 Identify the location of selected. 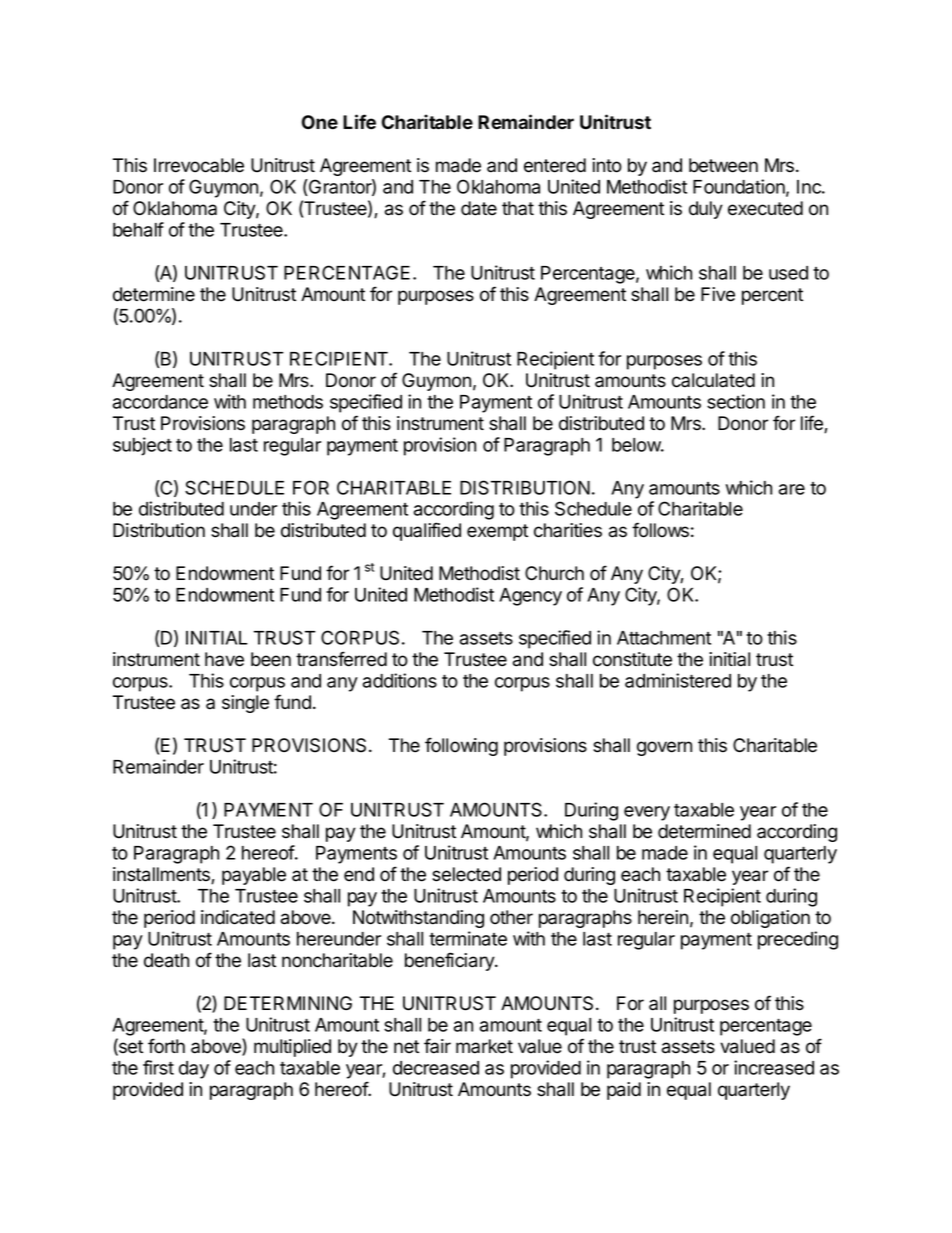
(466, 874).
